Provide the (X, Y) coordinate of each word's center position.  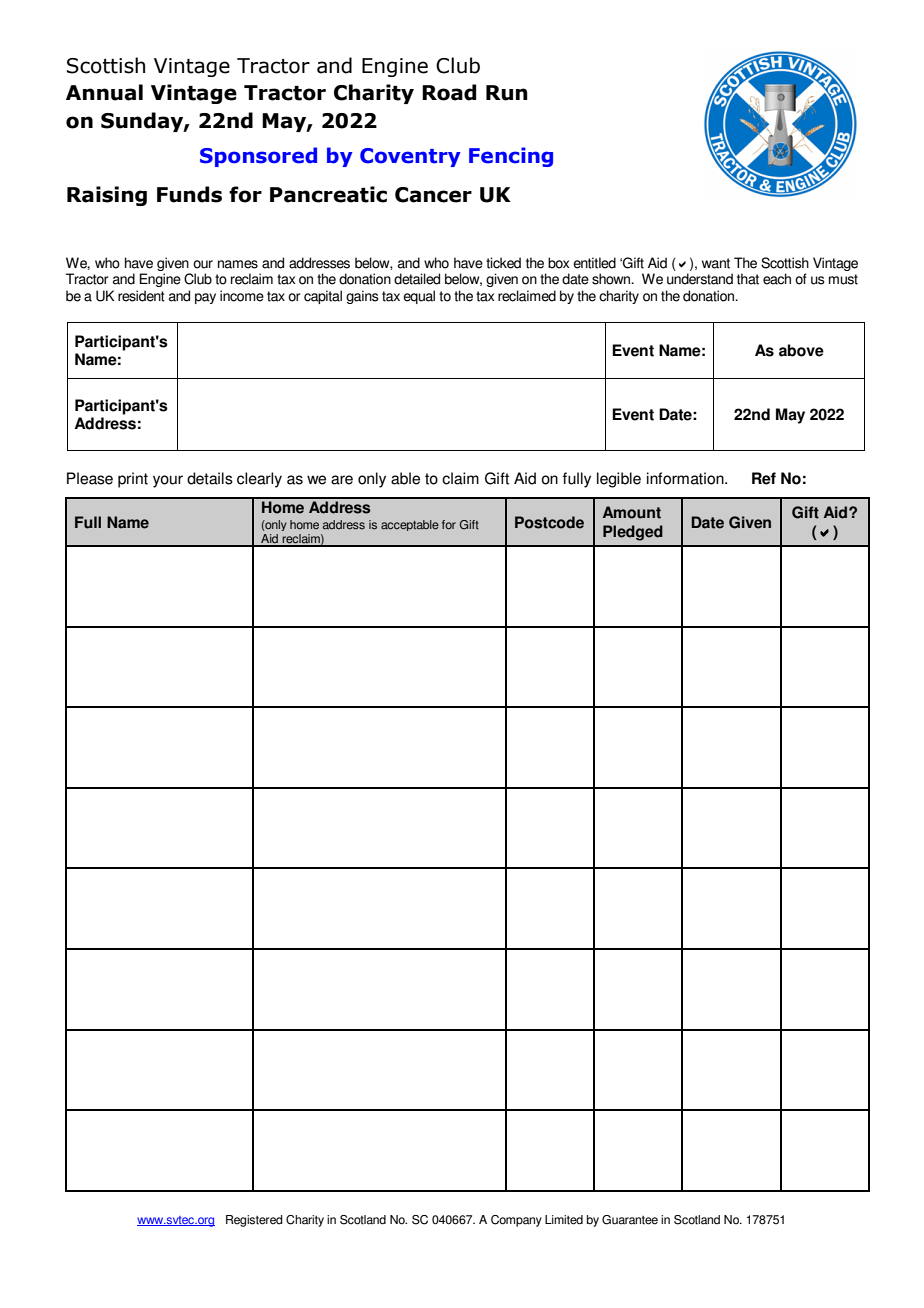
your (168, 481)
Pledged (633, 533)
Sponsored (258, 157)
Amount (632, 512)
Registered (254, 1221)
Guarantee (630, 1220)
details (210, 478)
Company (516, 1221)
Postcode (549, 522)
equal (419, 297)
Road (449, 92)
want (716, 263)
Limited (564, 1220)
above (801, 350)
